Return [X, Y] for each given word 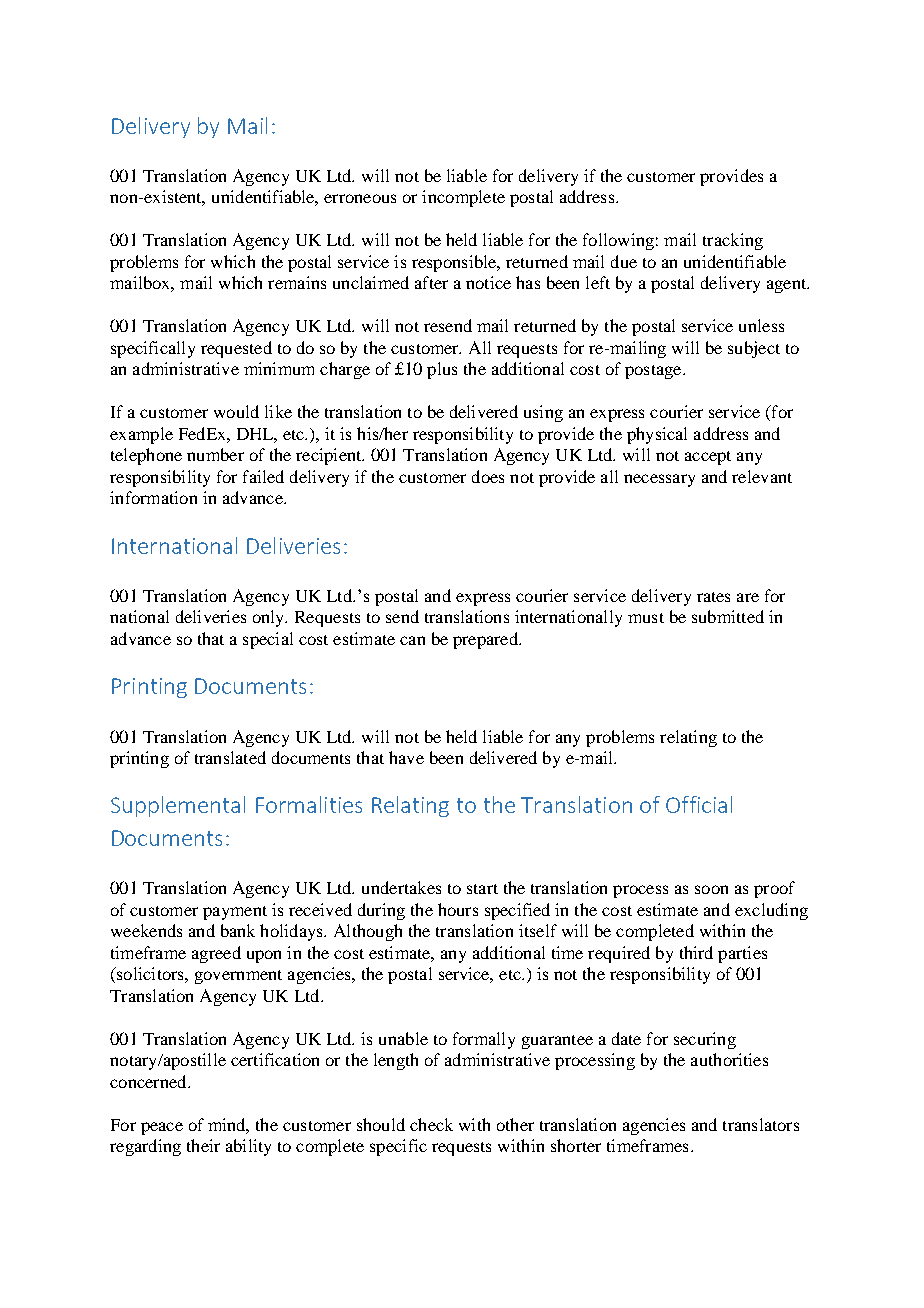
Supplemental [178, 806]
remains [297, 282]
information [153, 497]
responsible [455, 263]
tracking [733, 241]
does [488, 476]
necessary [659, 480]
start [482, 889]
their [203, 1145]
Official [699, 804]
